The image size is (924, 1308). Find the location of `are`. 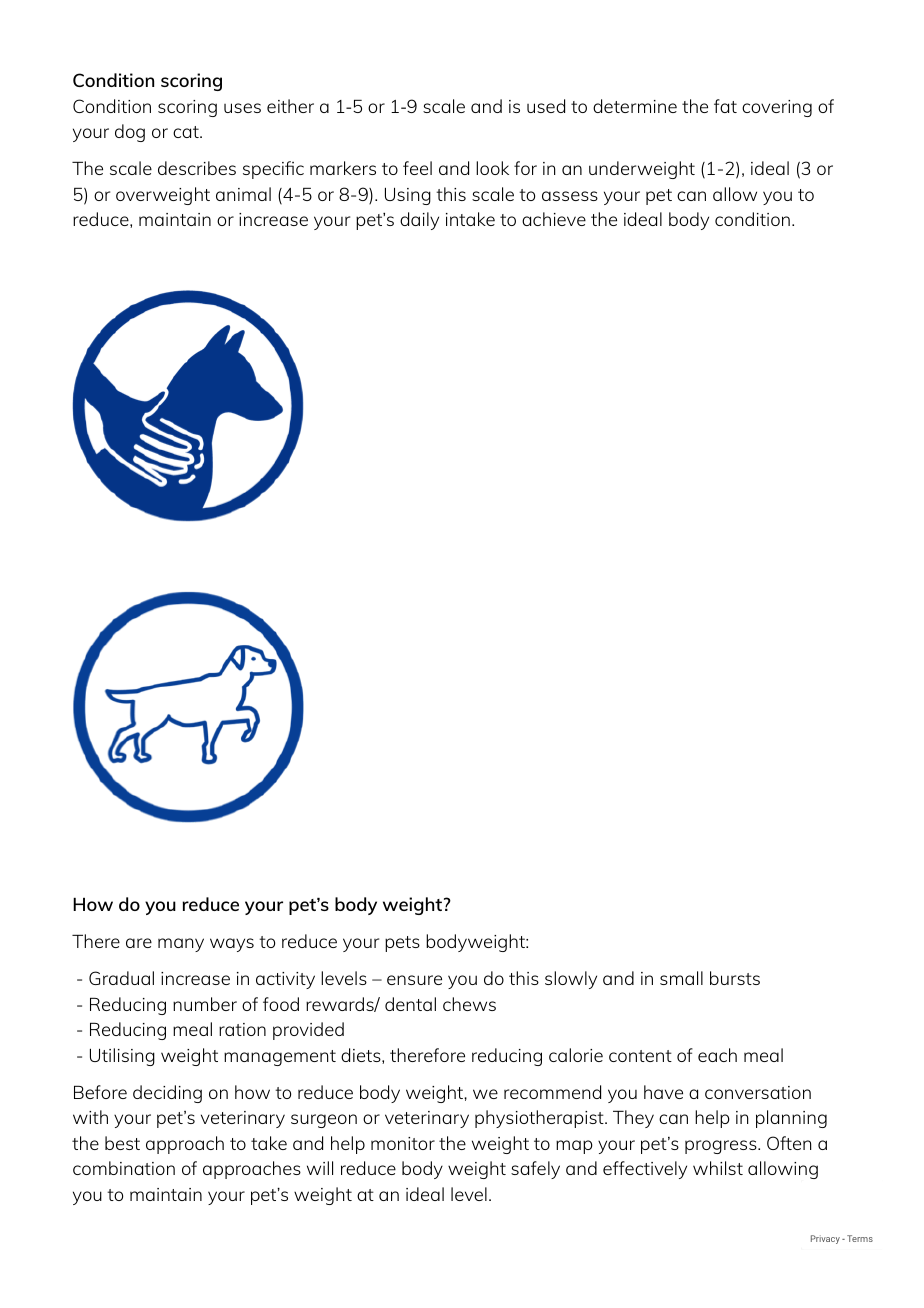

are is located at coordinates (139, 943).
